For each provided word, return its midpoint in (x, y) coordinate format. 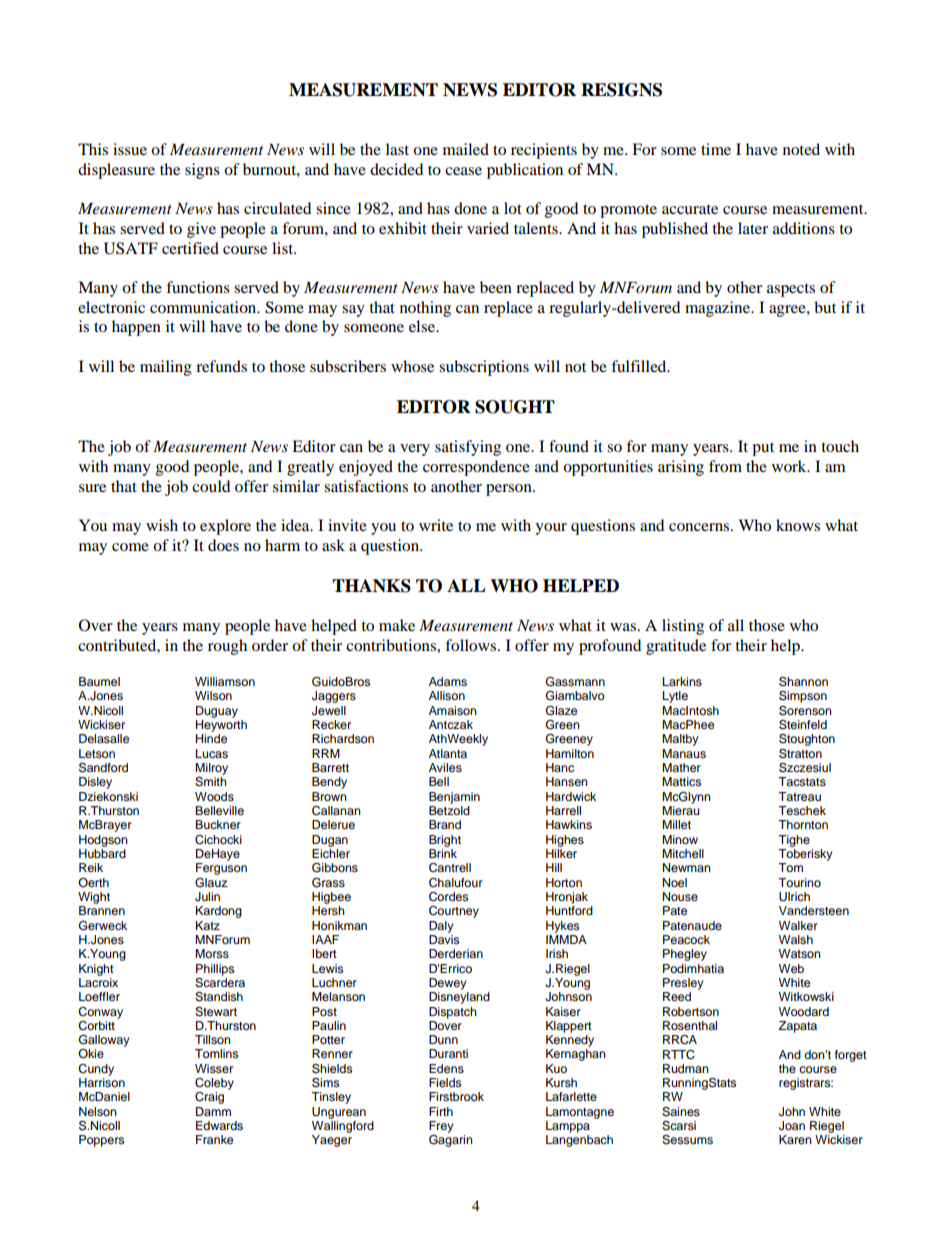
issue (130, 149)
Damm (213, 1111)
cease (463, 171)
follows (472, 645)
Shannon (803, 682)
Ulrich (794, 897)
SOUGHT (515, 407)
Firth (441, 1111)
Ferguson (221, 869)
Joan (792, 1126)
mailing (166, 368)
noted (801, 149)
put (763, 449)
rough (227, 647)
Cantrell (450, 868)
